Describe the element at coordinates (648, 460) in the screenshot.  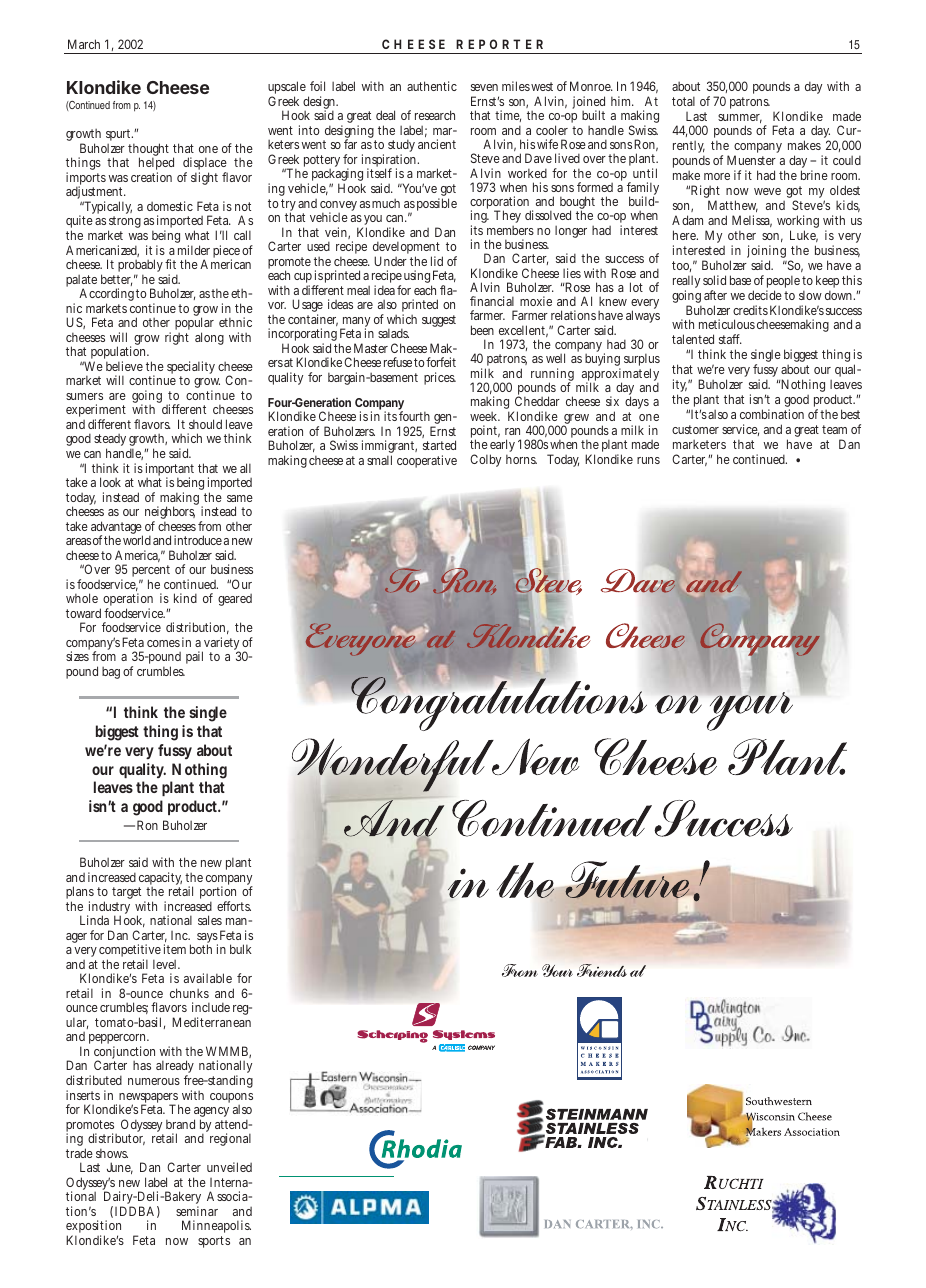
I see `runs` at that location.
